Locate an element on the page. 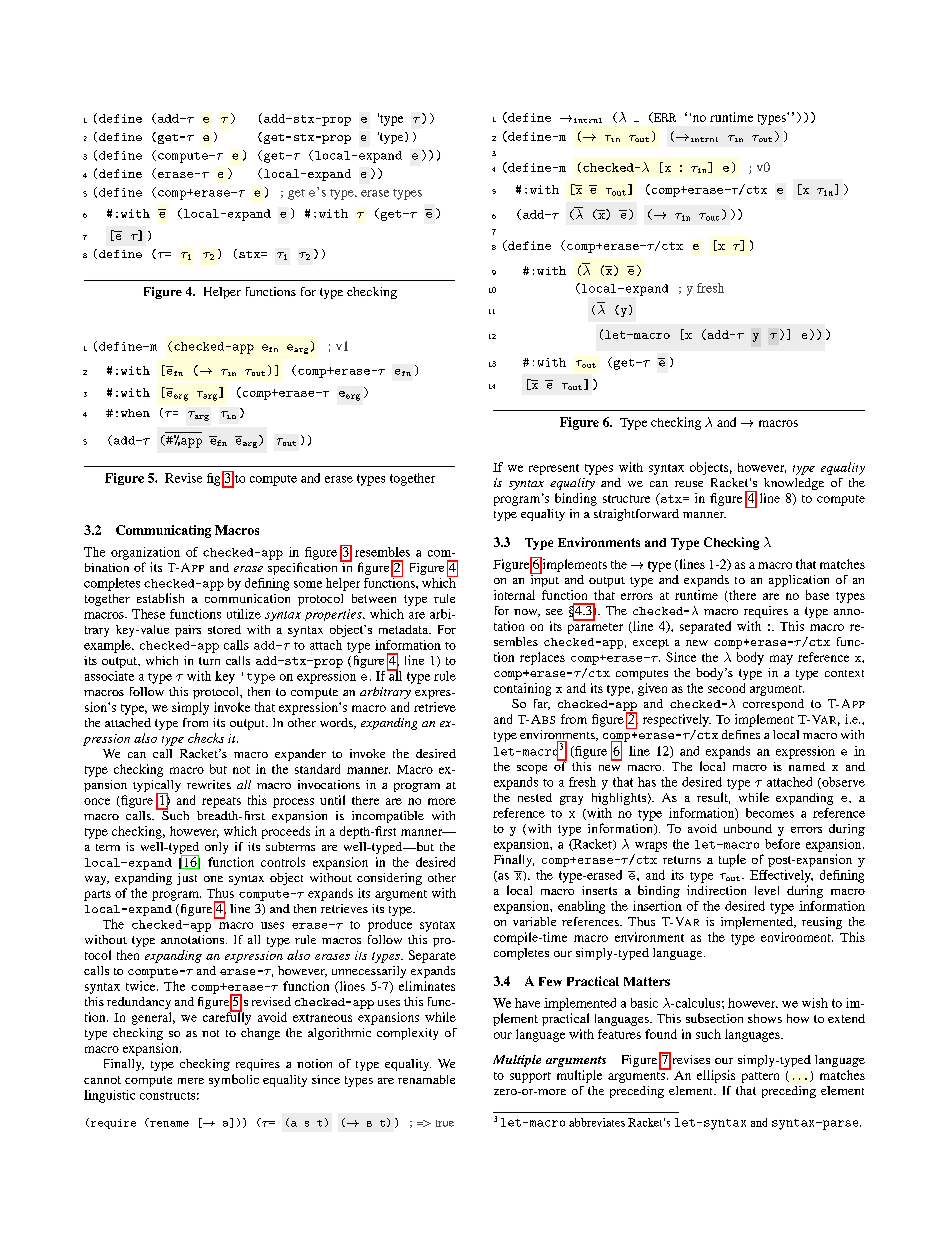 This page has height=1233, width=952. containing is located at coordinates (522, 689).
